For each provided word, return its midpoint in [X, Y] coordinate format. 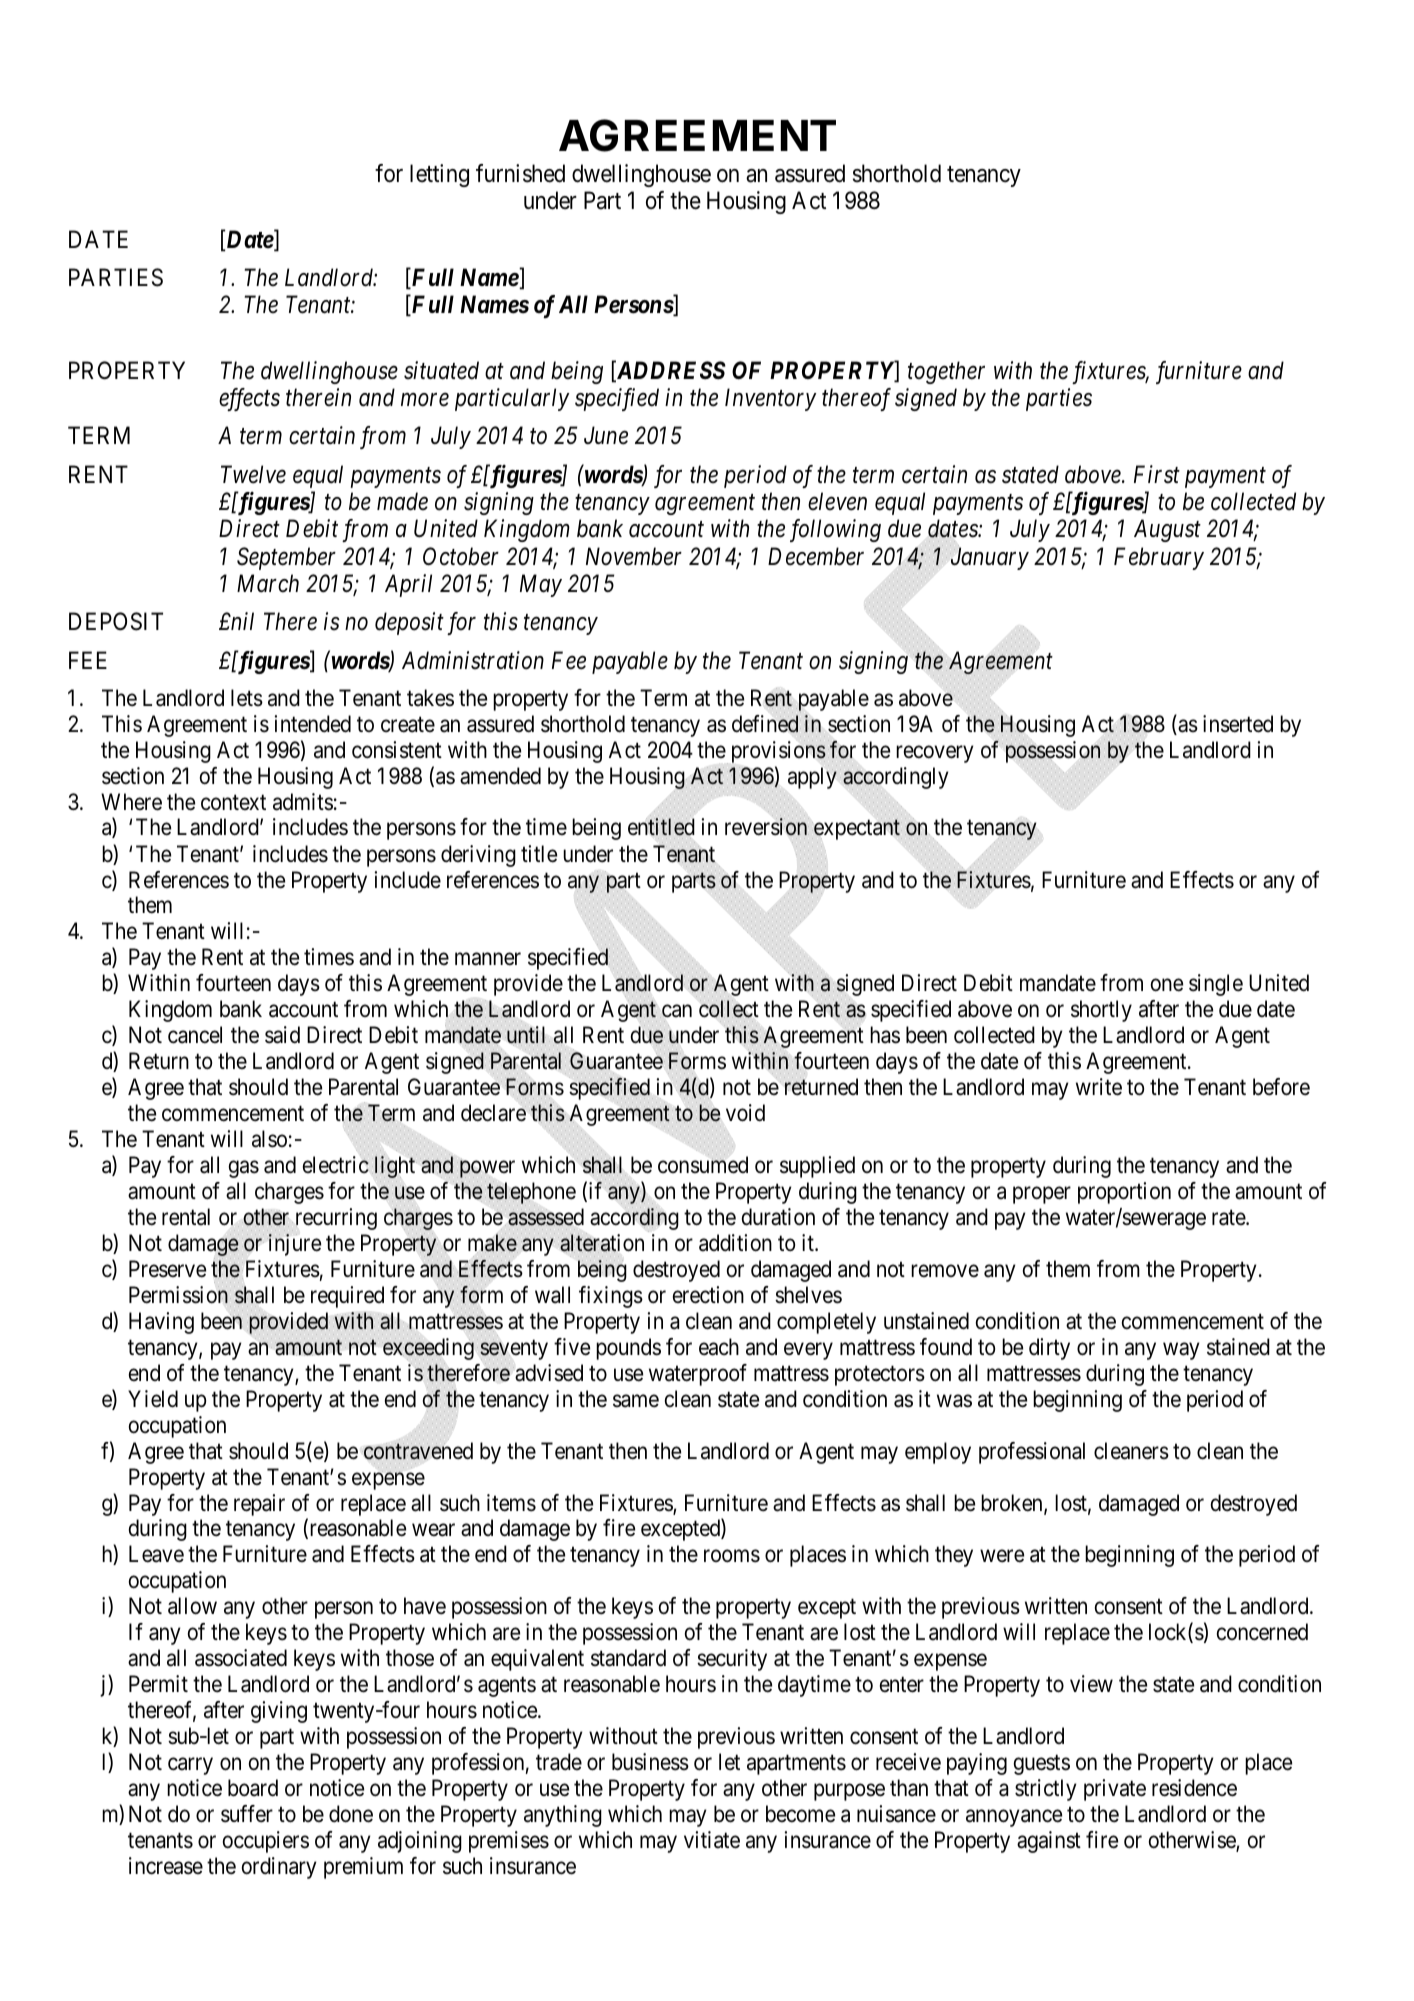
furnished [520, 173]
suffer [247, 1814]
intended [312, 724]
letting [439, 175]
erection [708, 1295]
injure [294, 1245]
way [1181, 1351]
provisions [779, 751]
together [946, 372]
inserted [1238, 724]
